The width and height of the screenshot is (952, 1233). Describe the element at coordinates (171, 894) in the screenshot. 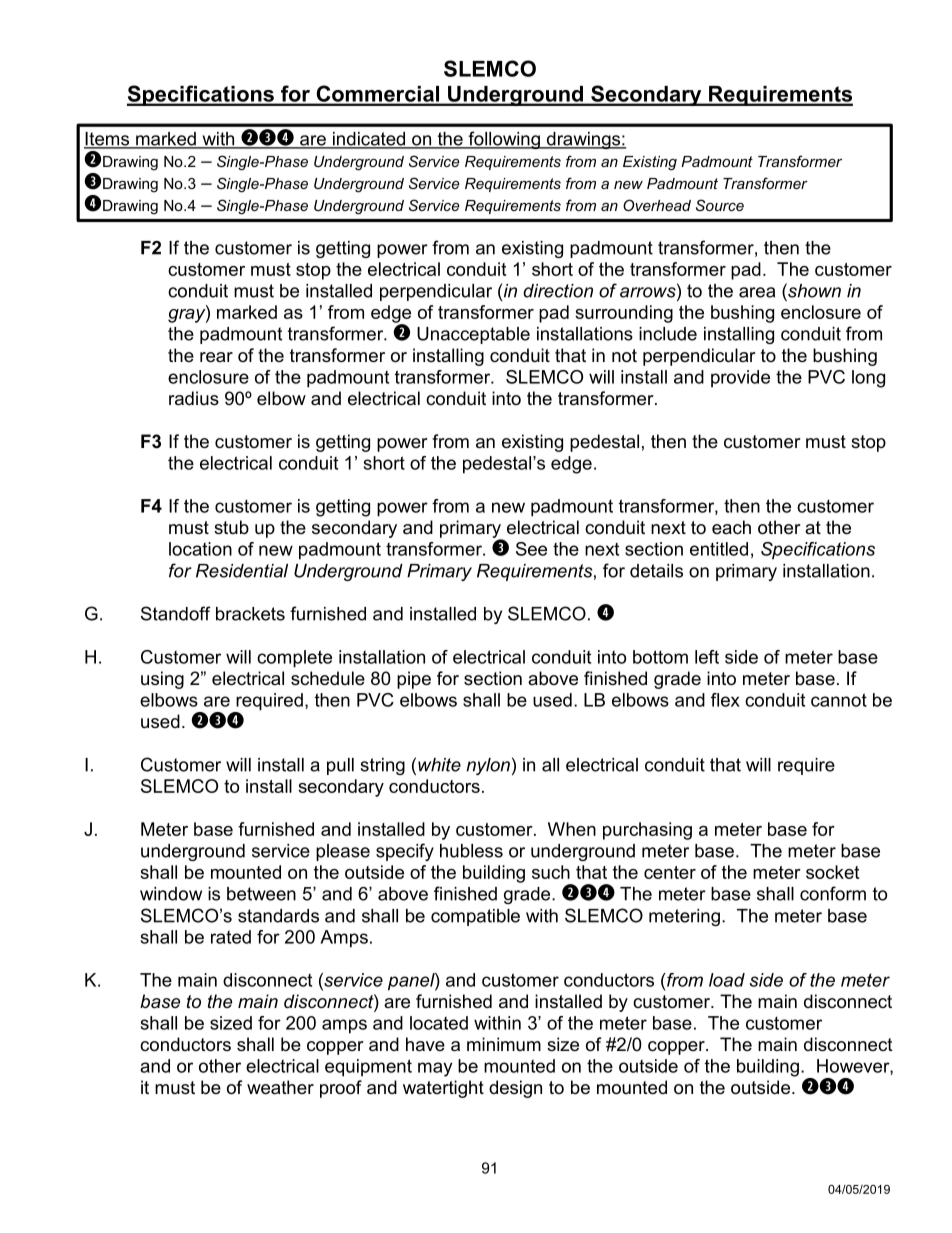

I see `window` at that location.
